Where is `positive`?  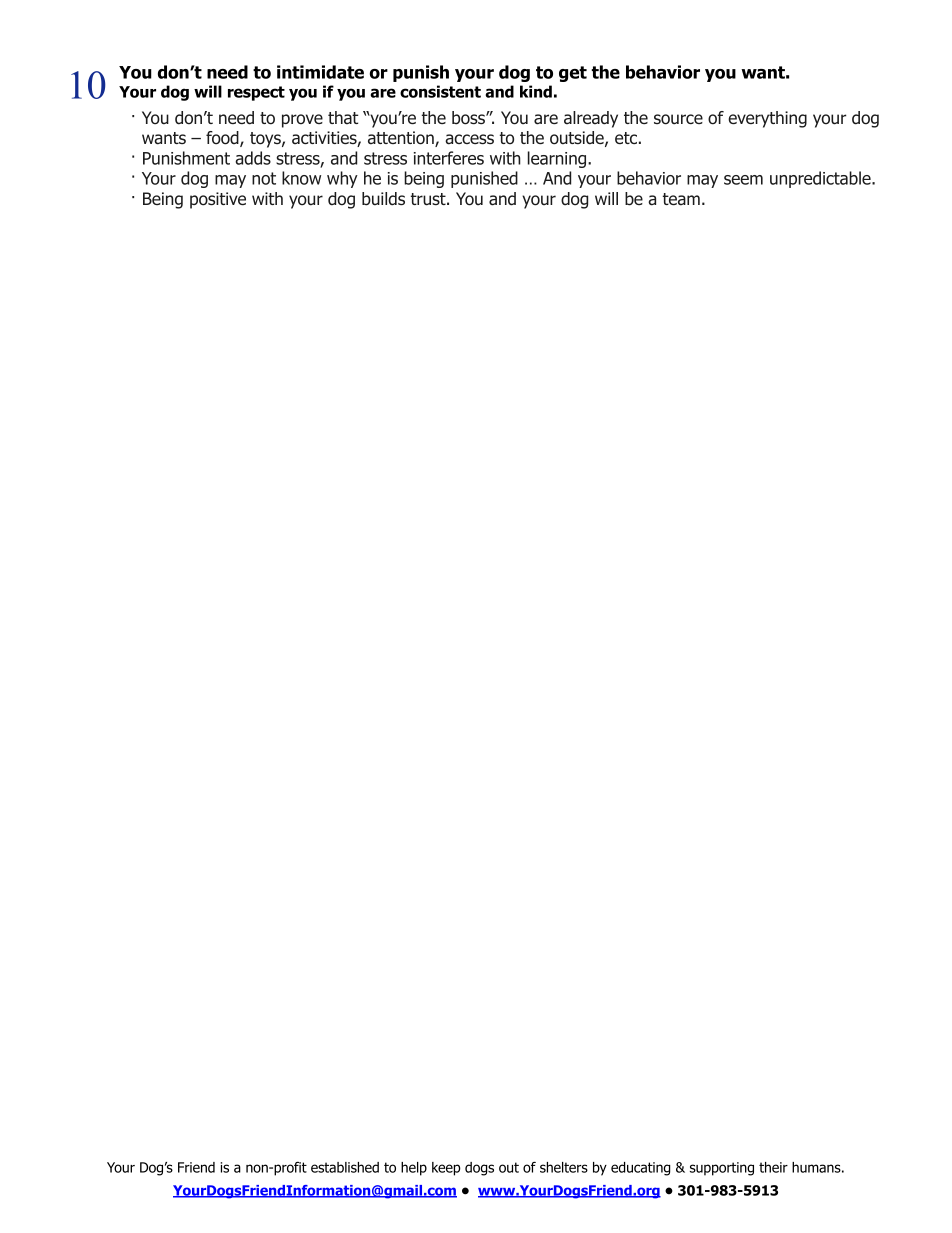
positive is located at coordinates (218, 200).
